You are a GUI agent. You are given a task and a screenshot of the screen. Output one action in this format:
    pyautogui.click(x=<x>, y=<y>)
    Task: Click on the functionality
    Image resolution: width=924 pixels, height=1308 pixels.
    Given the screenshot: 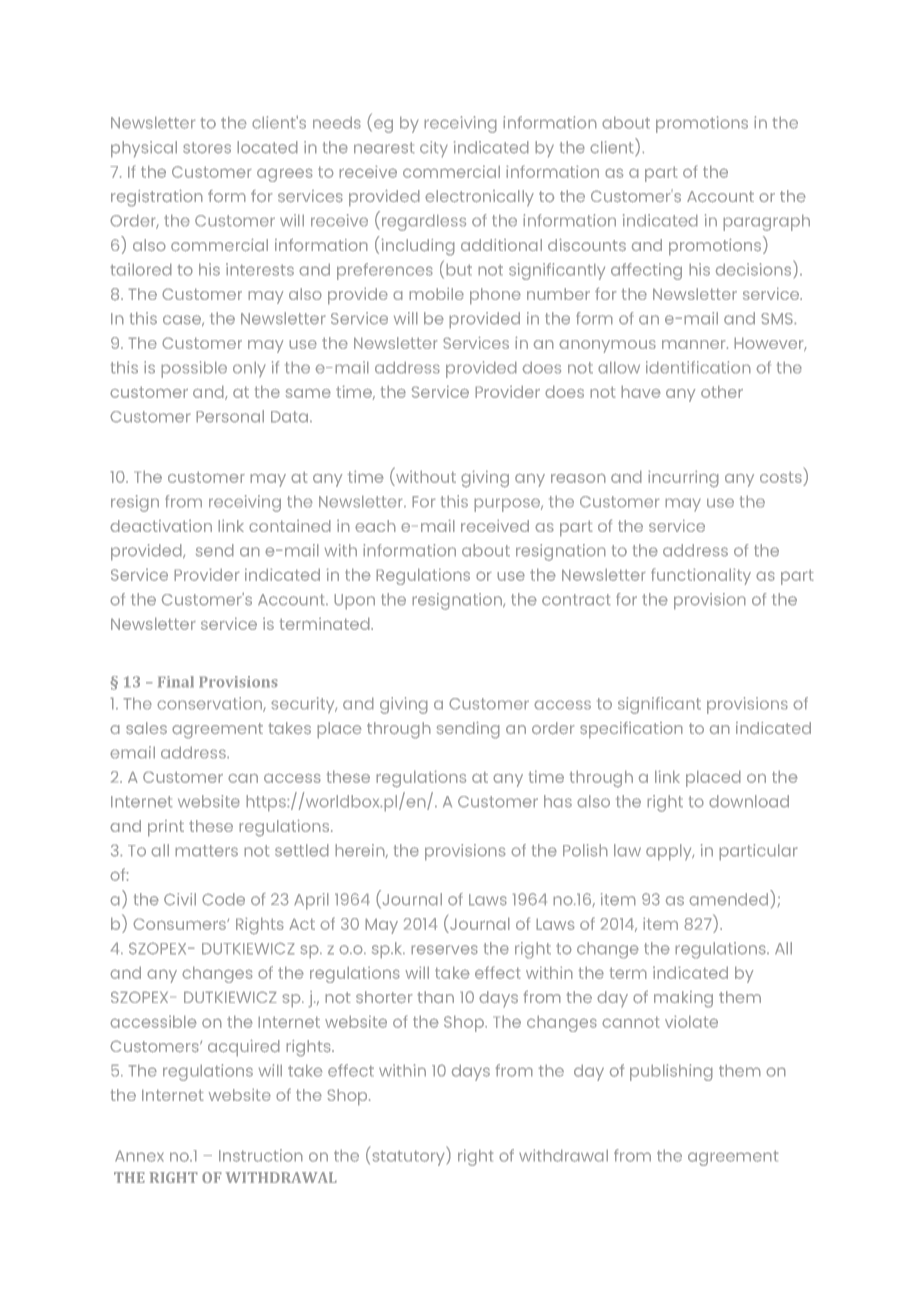 What is the action you would take?
    pyautogui.click(x=701, y=576)
